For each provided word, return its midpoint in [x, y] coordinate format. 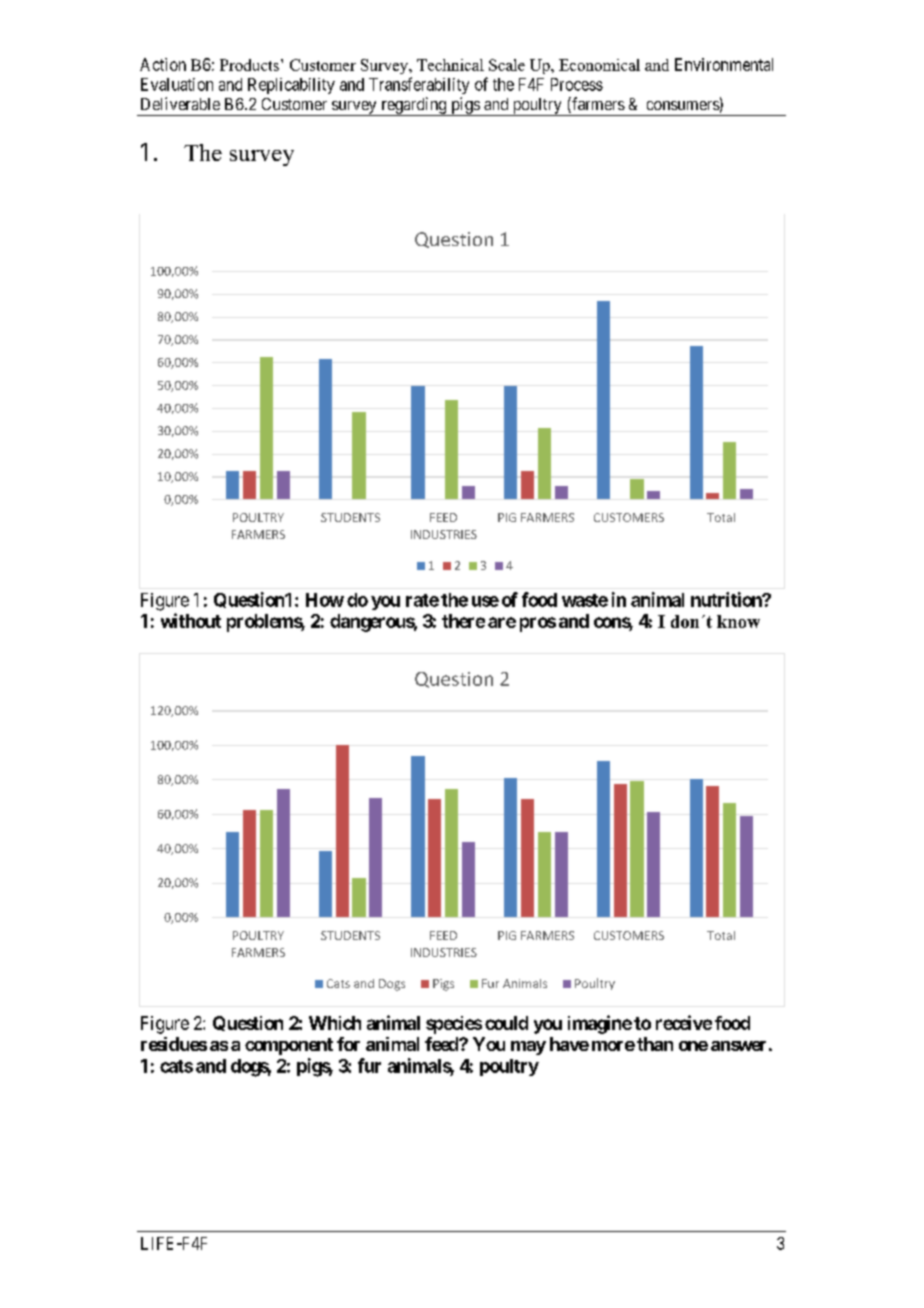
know [738, 621]
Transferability [419, 85]
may [528, 1048]
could [506, 1023]
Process [577, 84]
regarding [414, 106]
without [191, 620]
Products [249, 65]
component [289, 1046]
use [485, 601]
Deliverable [180, 103]
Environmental [724, 64]
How [325, 600]
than [655, 1044]
